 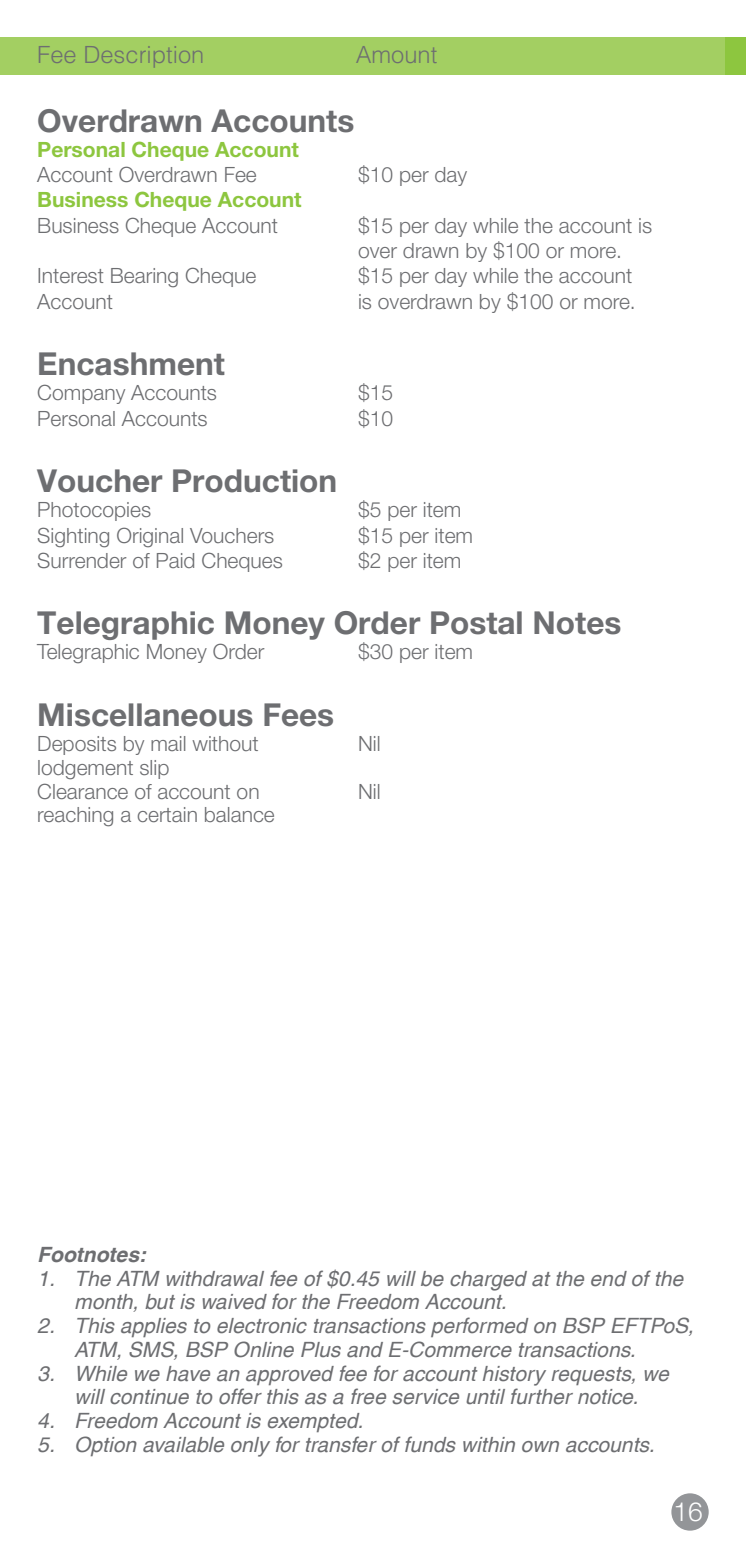 What do you see at coordinates (476, 623) in the screenshot?
I see `Postal` at bounding box center [476, 623].
